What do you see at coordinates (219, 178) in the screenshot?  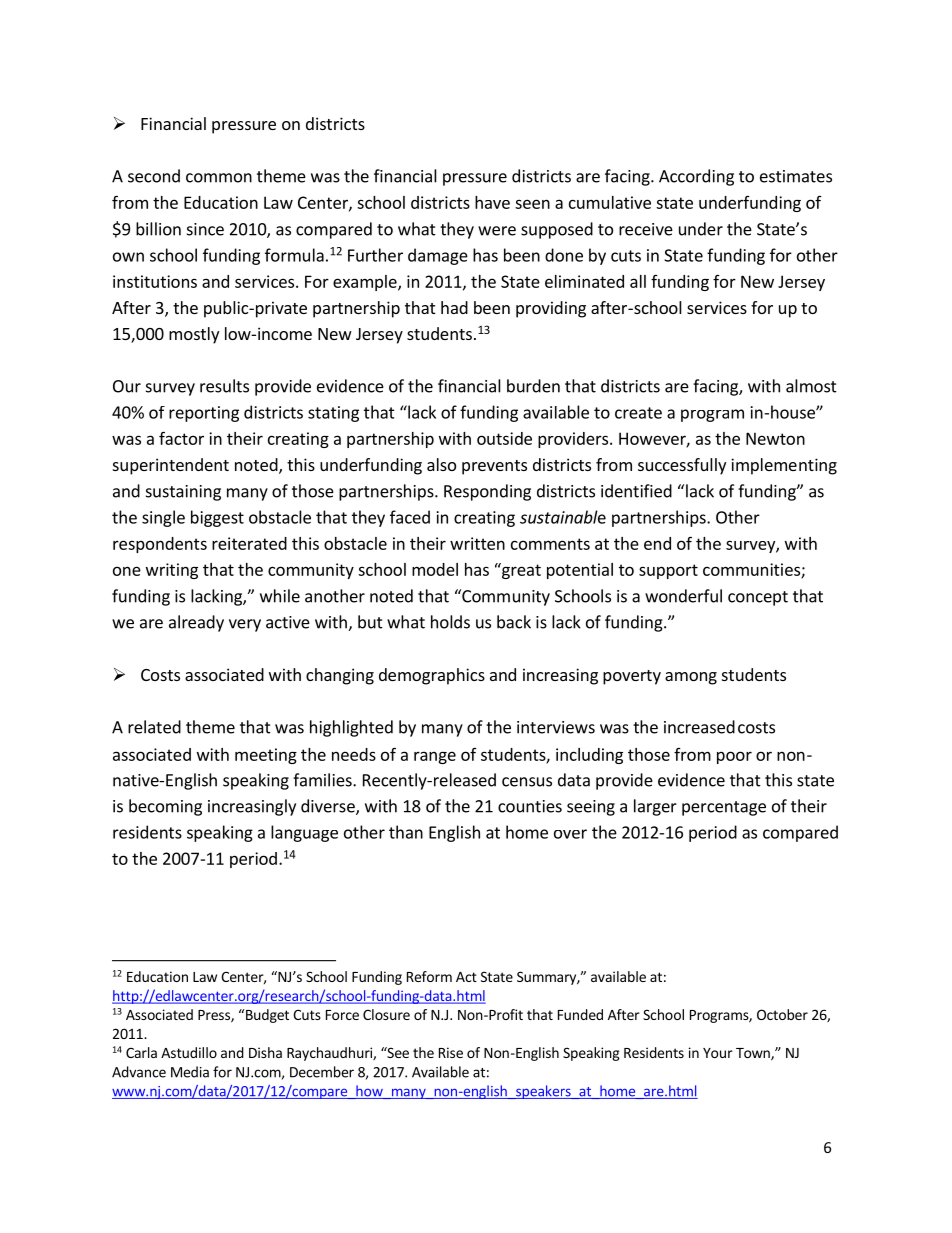 I see `common` at bounding box center [219, 178].
